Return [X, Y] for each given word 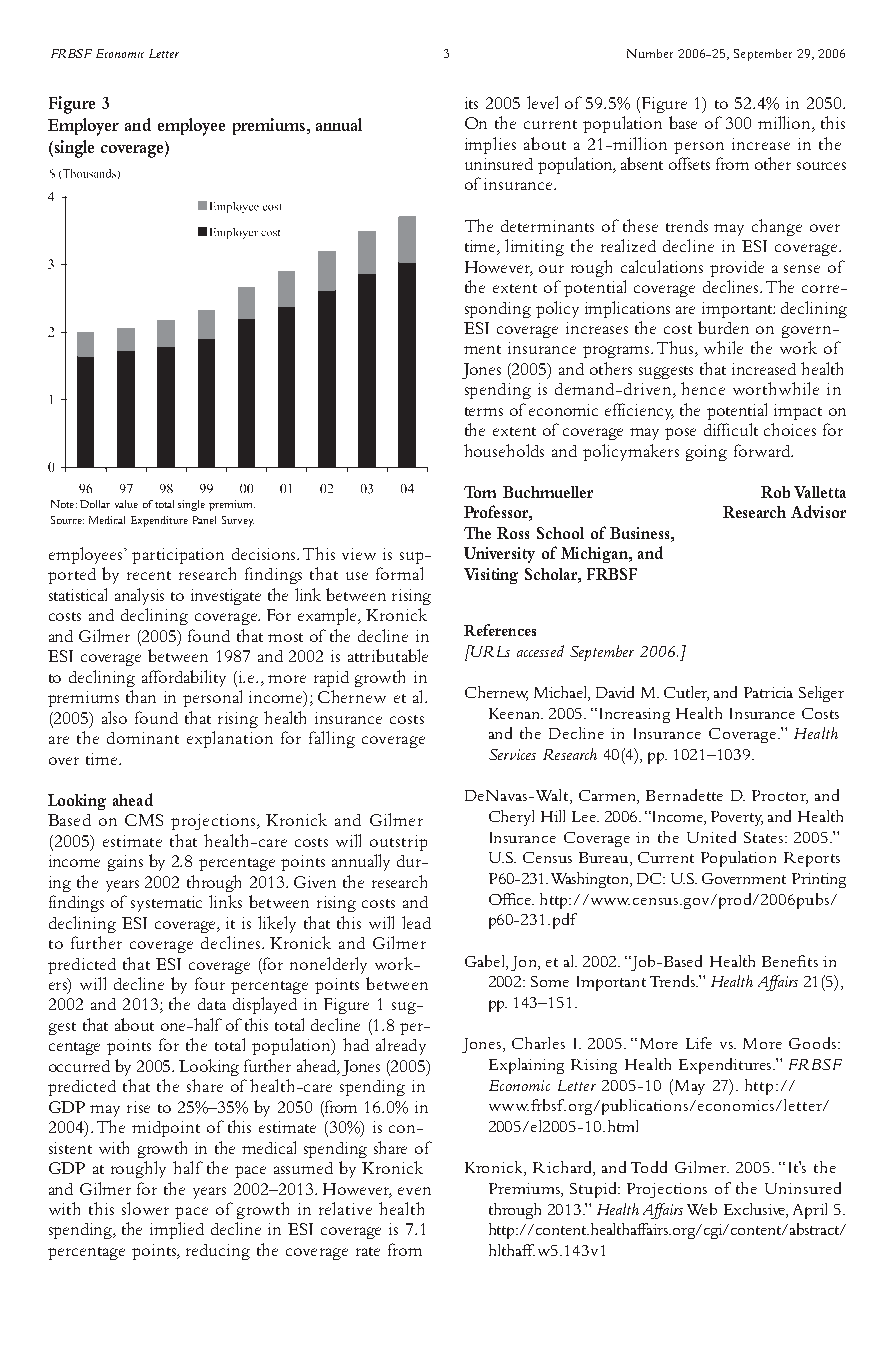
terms [484, 411]
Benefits [790, 961]
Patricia [768, 692]
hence [703, 388]
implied [177, 1230]
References [500, 630]
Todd [649, 1167]
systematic [166, 904]
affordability [184, 678]
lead [416, 922]
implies [490, 145]
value [126, 504]
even [414, 1191]
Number [650, 53]
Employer [83, 127]
